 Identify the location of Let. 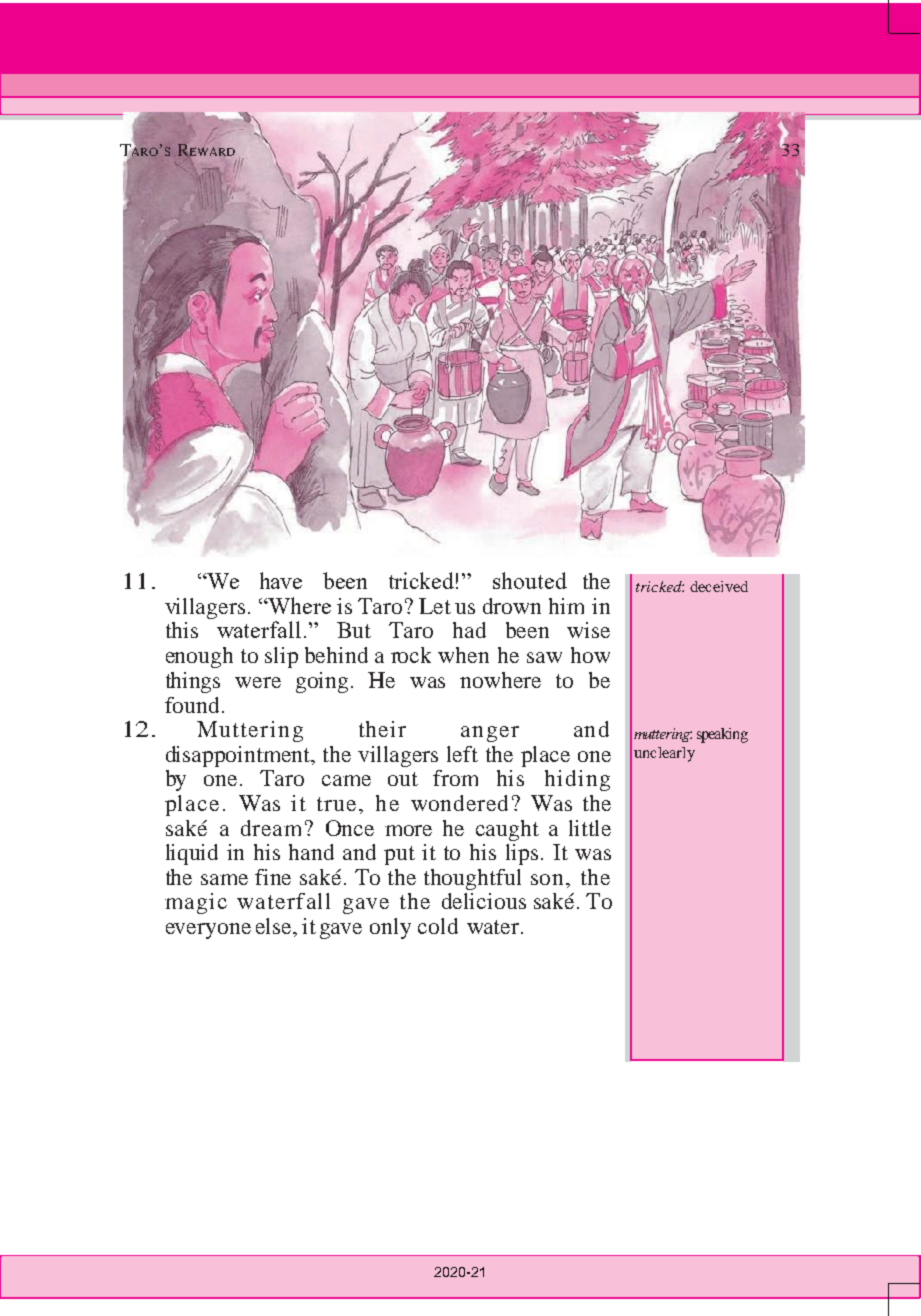
(435, 606).
